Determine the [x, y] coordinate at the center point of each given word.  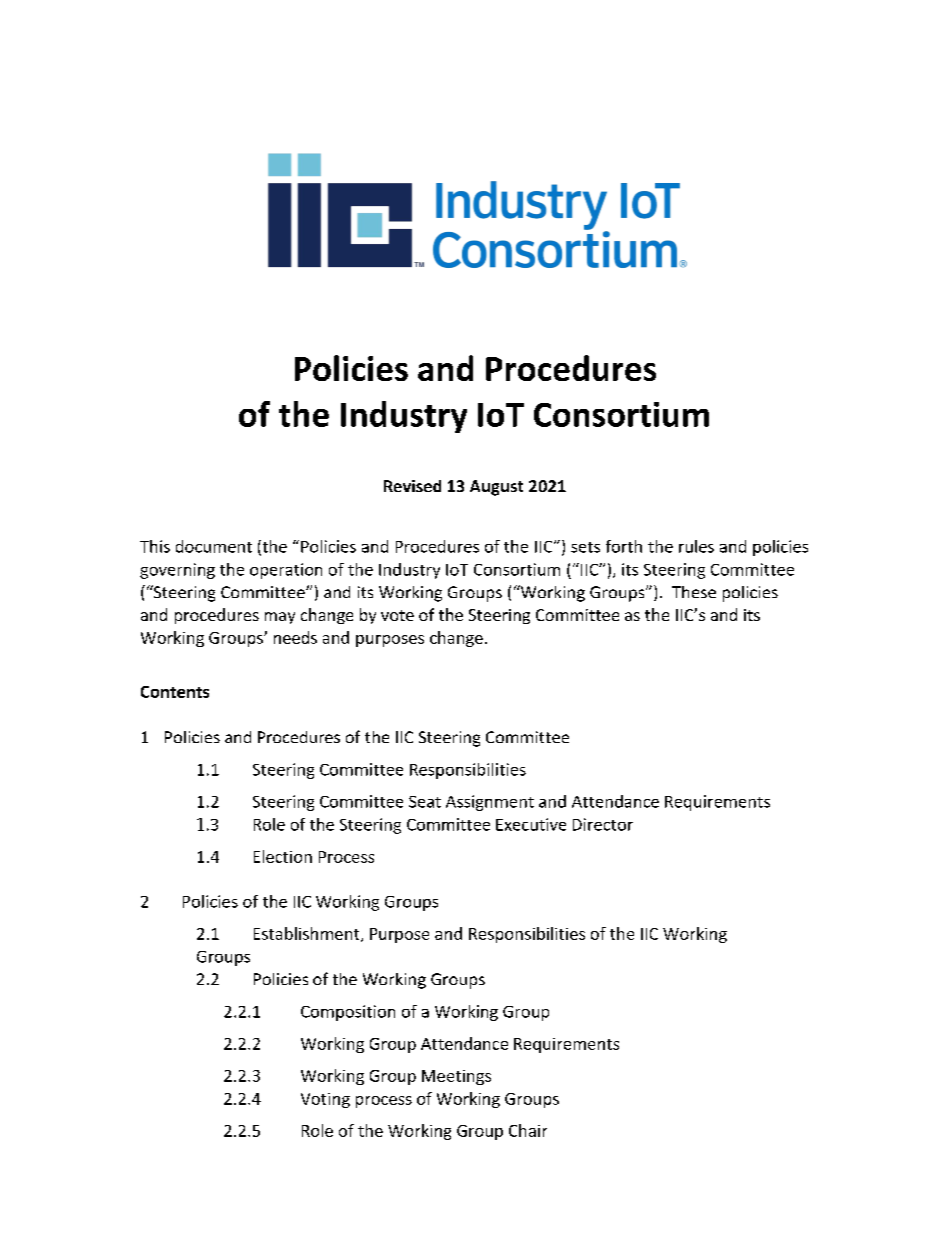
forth [624, 546]
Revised [412, 486]
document [214, 546]
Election [283, 856]
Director [603, 824]
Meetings [456, 1077]
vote [397, 615]
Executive [531, 824]
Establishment [308, 934]
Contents [175, 692]
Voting [325, 1100]
